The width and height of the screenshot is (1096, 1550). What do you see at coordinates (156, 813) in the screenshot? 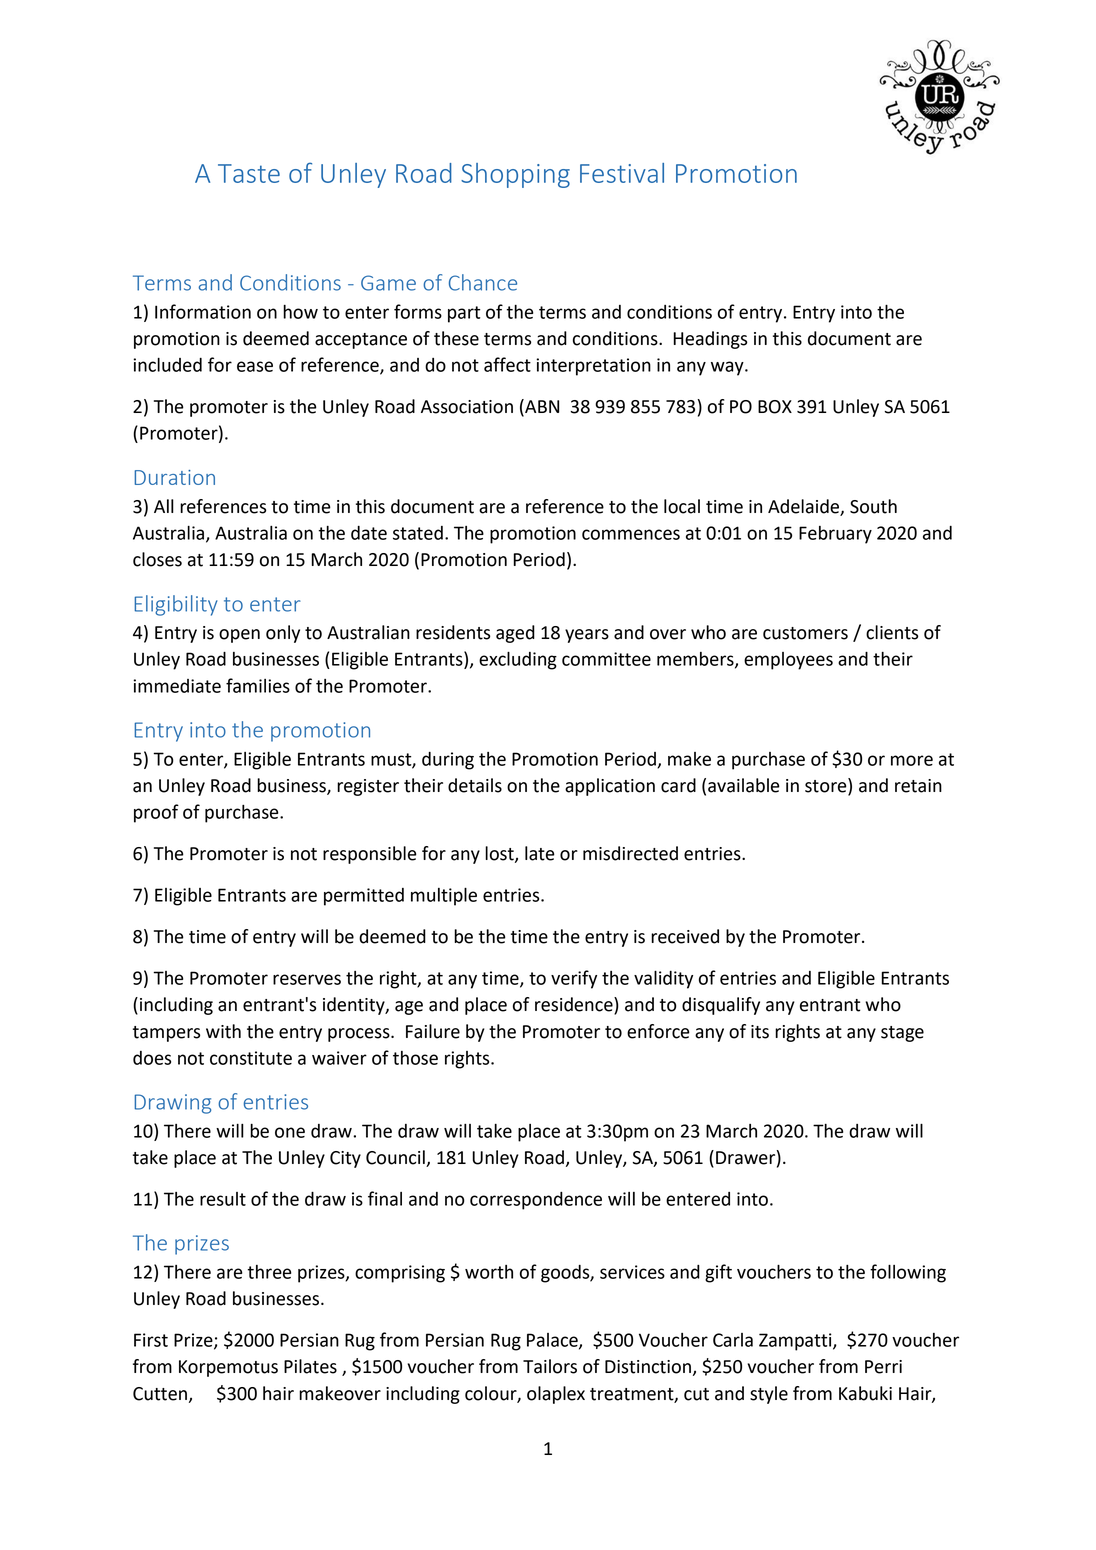
I see `proof` at bounding box center [156, 813].
